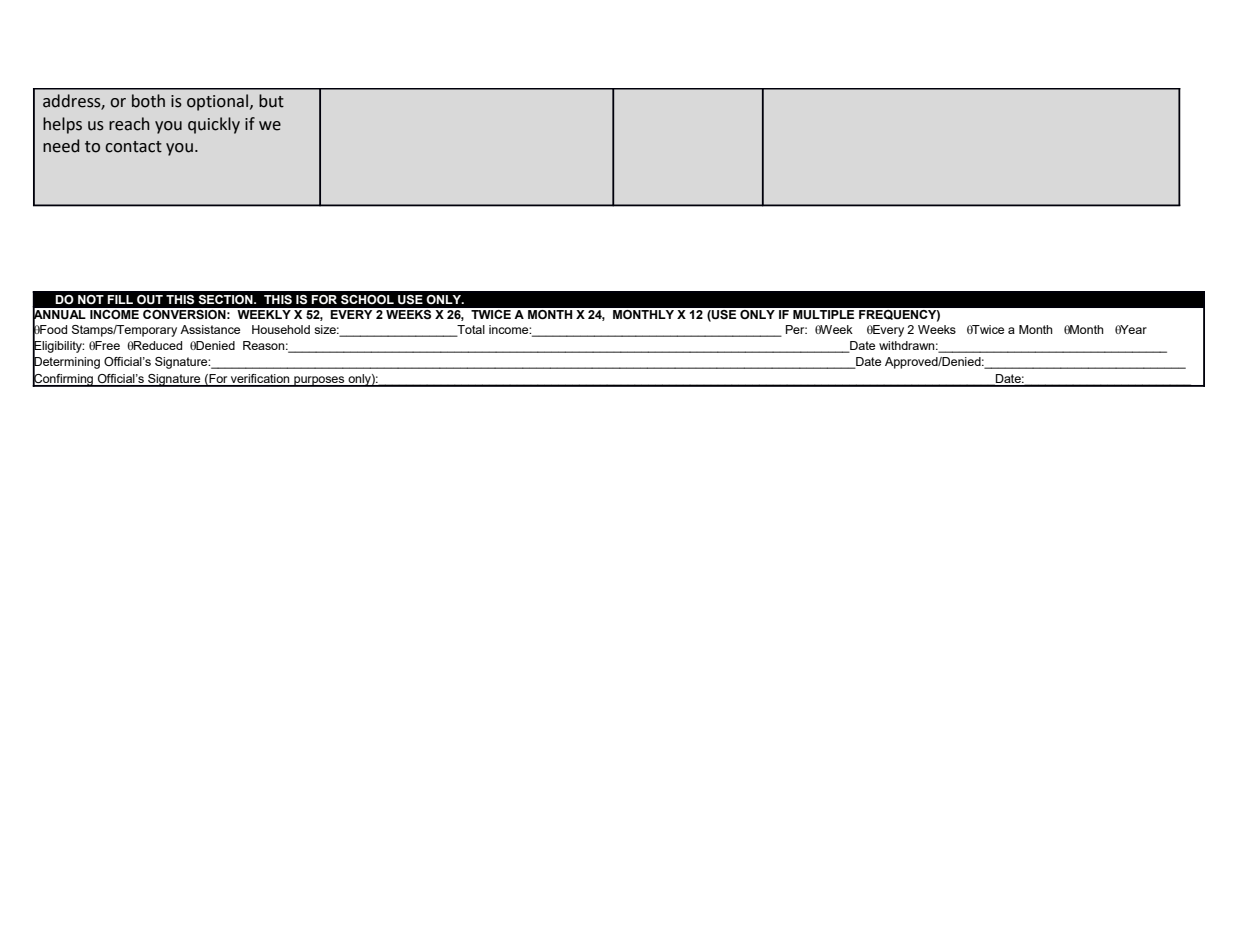  What do you see at coordinates (281, 329) in the image?
I see `Household` at bounding box center [281, 329].
